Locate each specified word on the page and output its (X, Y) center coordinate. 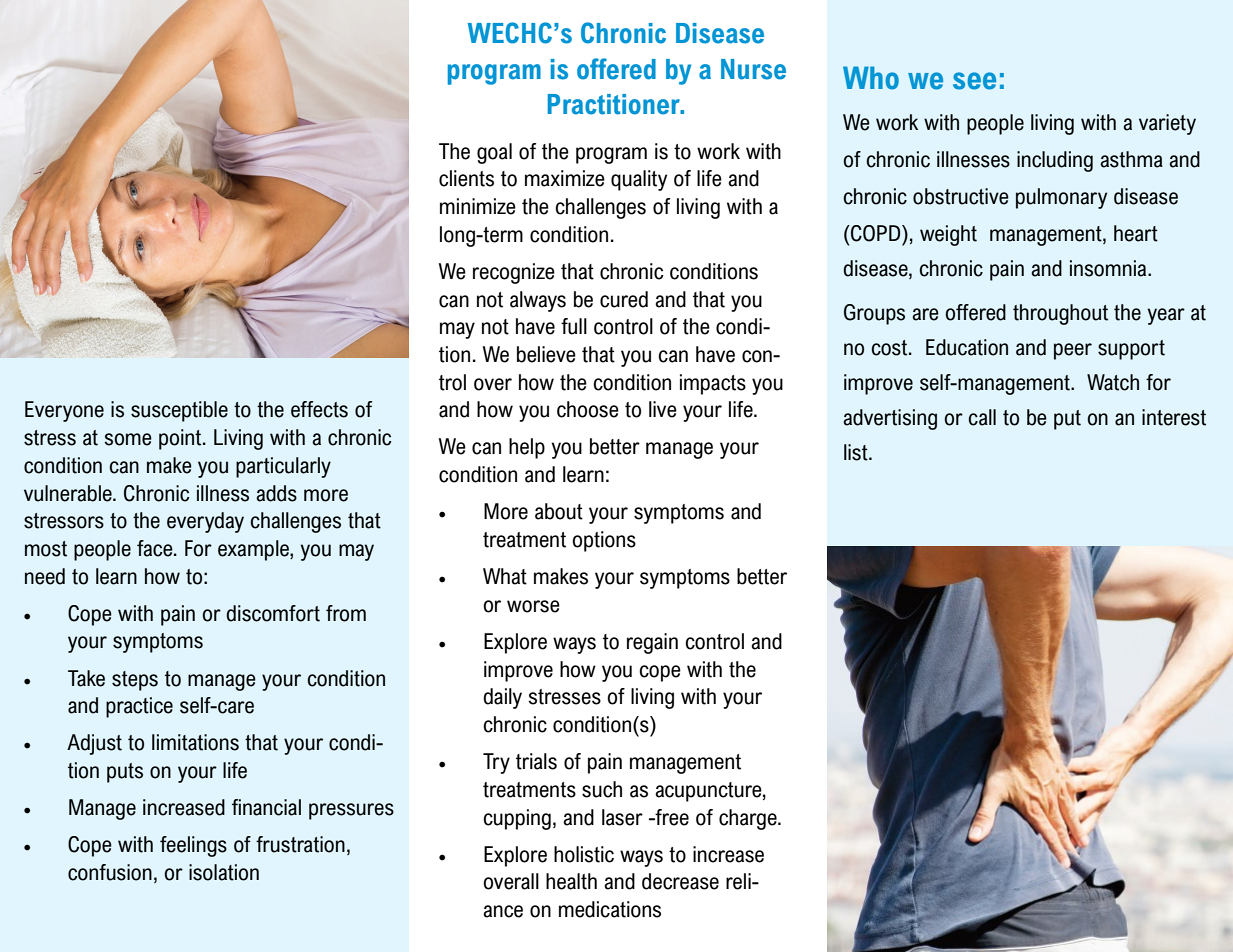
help (527, 448)
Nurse (753, 69)
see (974, 81)
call (982, 417)
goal (494, 153)
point (181, 439)
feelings (193, 846)
